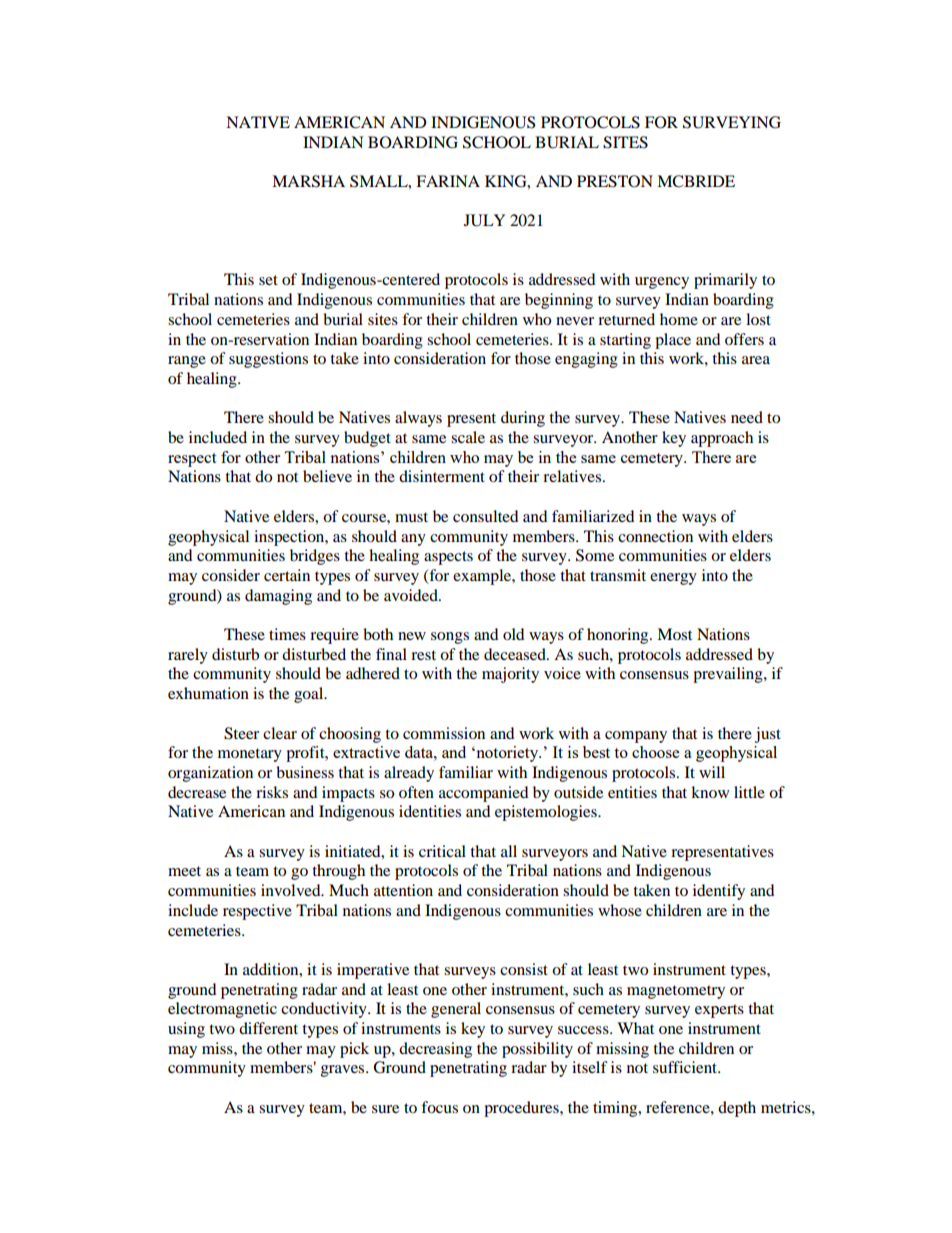 The image size is (952, 1233). What do you see at coordinates (268, 1028) in the document?
I see `different` at bounding box center [268, 1028].
